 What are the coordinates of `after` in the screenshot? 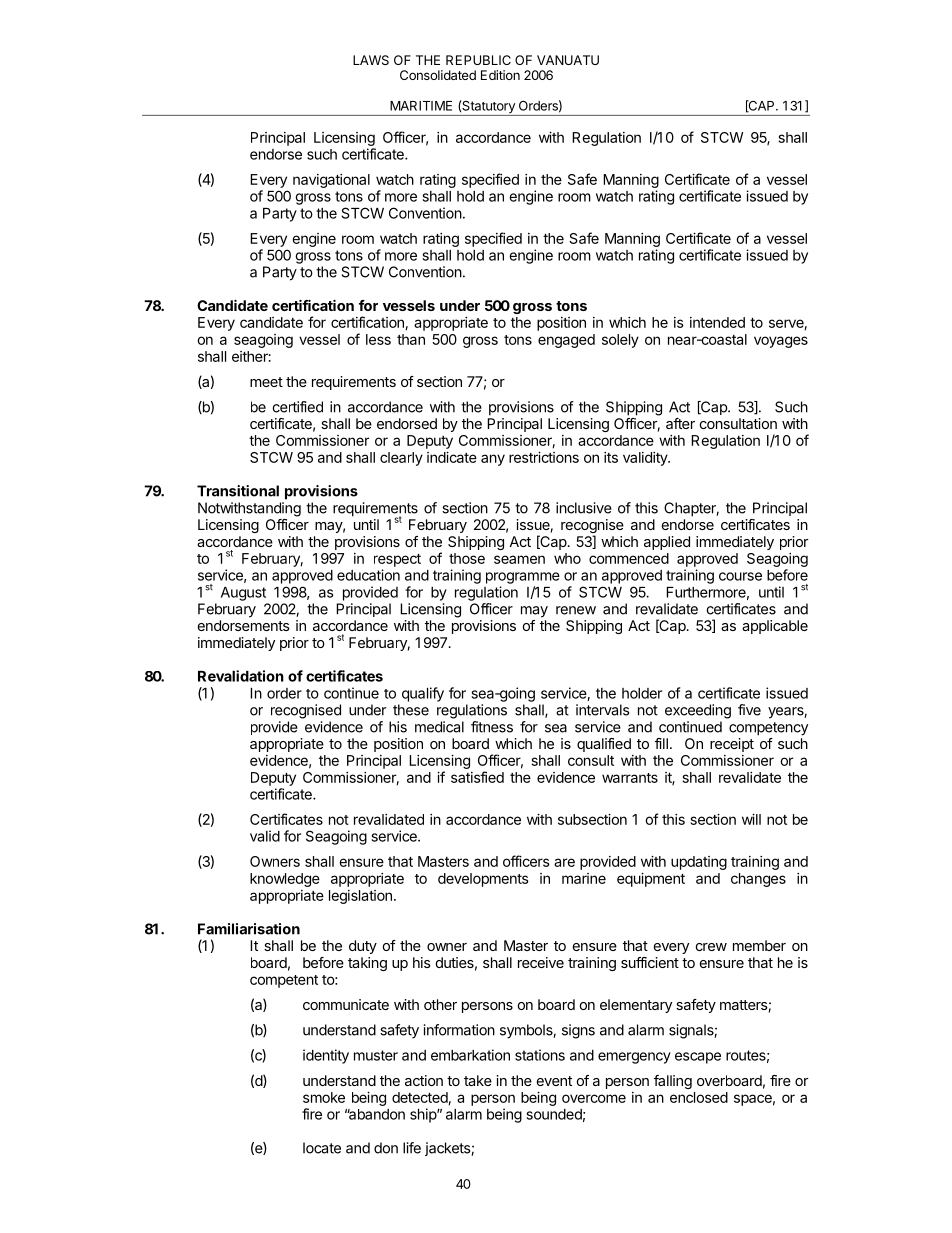 It's located at (680, 423).
